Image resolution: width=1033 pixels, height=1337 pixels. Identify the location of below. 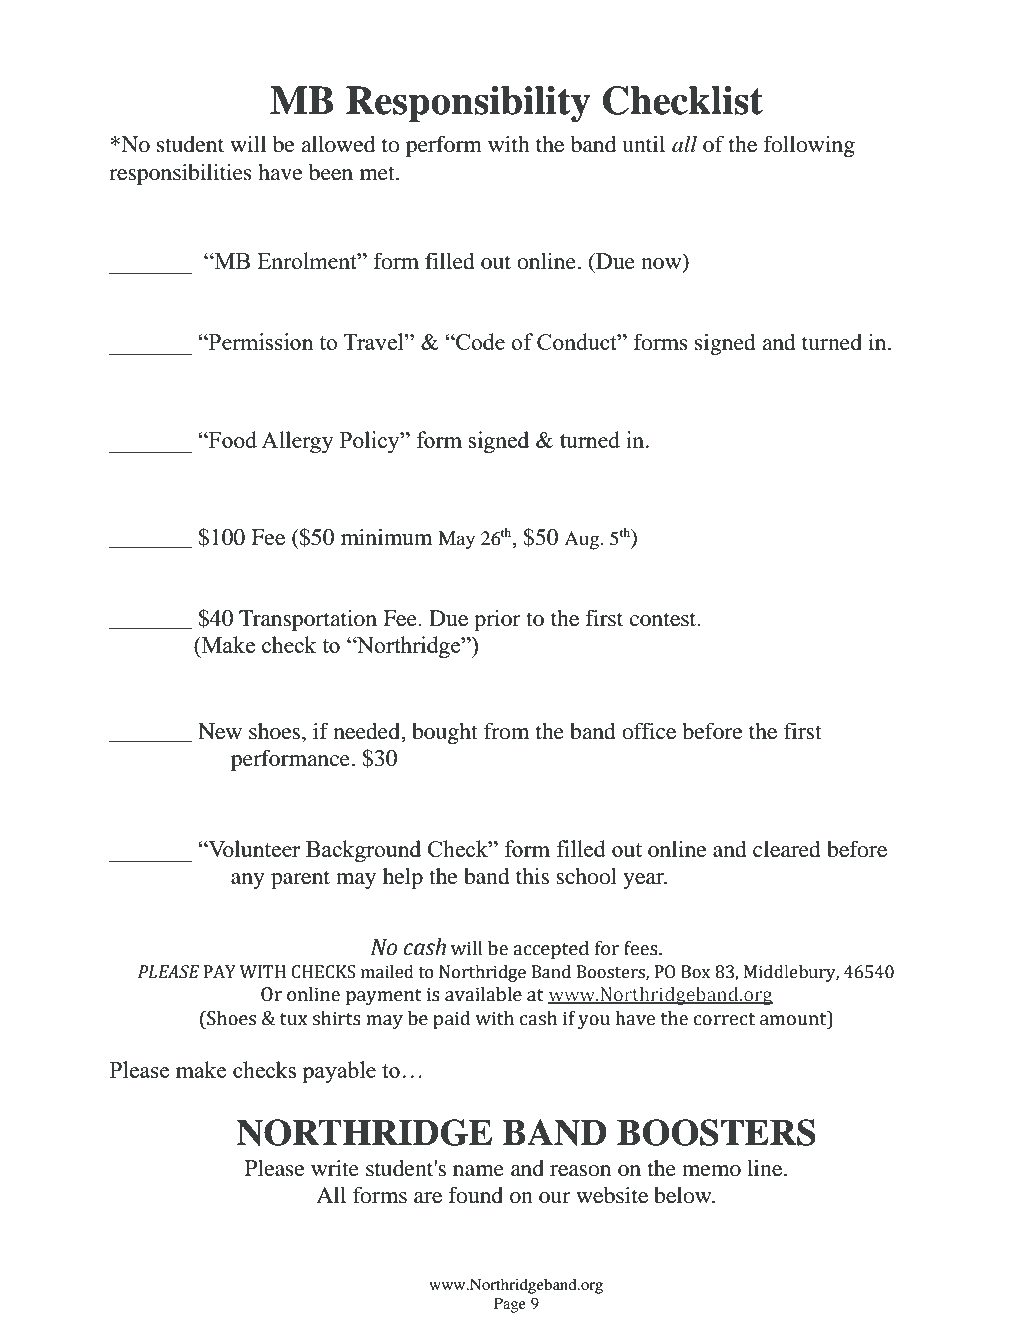
(684, 1195).
